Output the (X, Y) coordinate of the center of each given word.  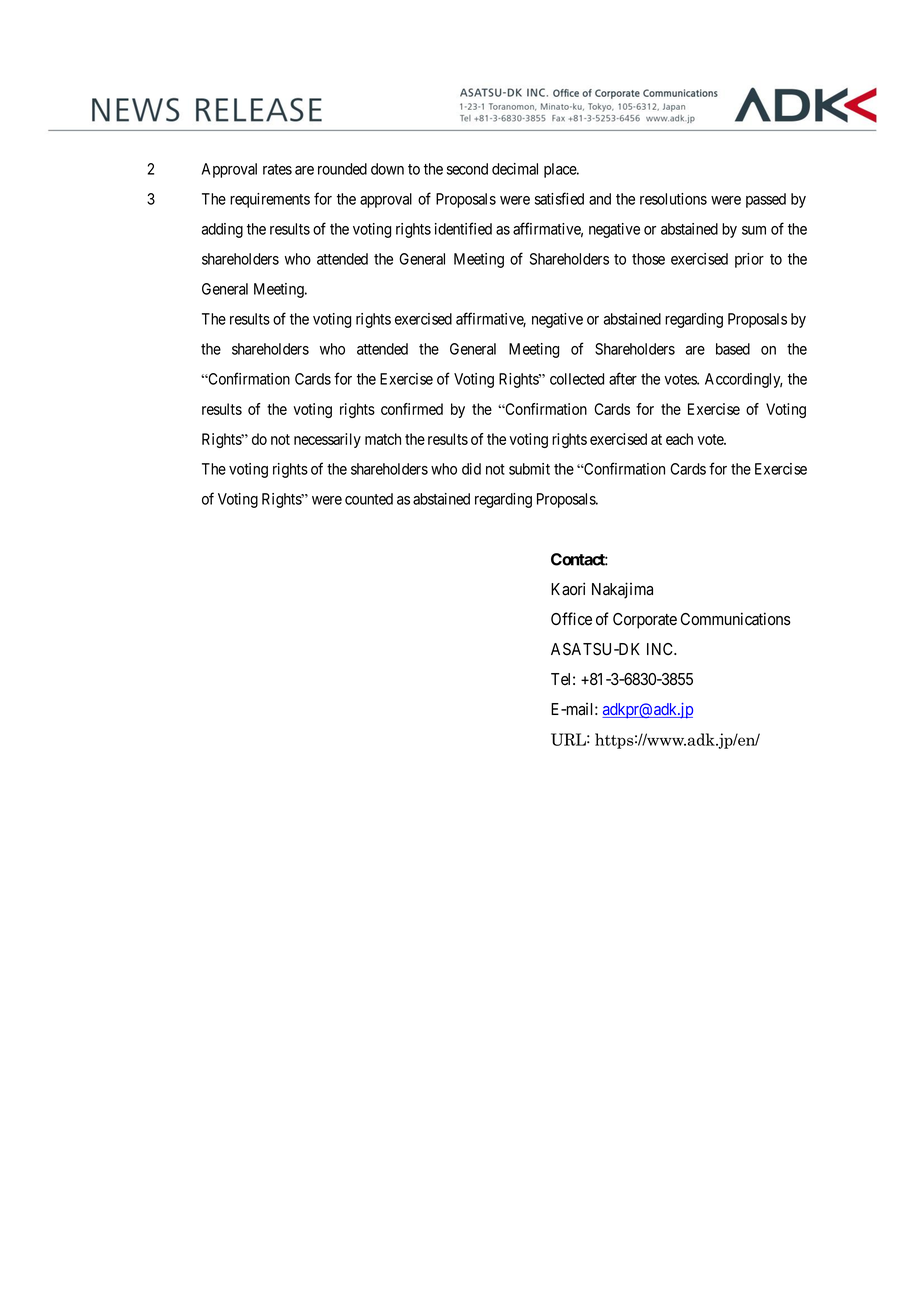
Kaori (568, 589)
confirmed (412, 409)
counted (369, 499)
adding (222, 230)
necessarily (327, 440)
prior (749, 260)
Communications (736, 619)
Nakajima (622, 590)
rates (277, 169)
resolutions (673, 199)
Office (571, 619)
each (679, 439)
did (471, 469)
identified (463, 228)
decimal (515, 169)
